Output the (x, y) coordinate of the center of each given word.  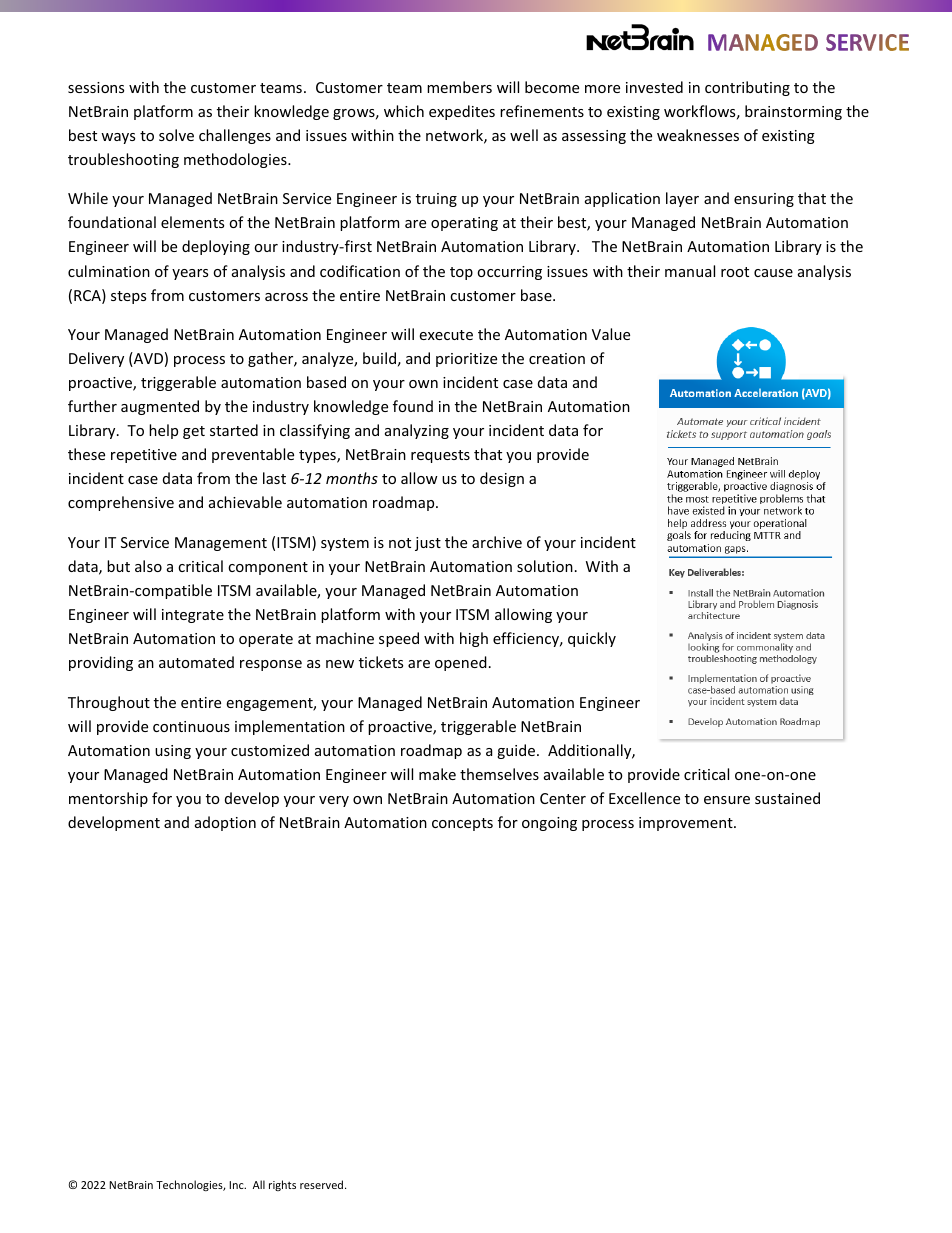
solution (545, 566)
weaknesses (698, 135)
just (428, 544)
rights (282, 1185)
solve (176, 135)
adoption (225, 823)
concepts (462, 824)
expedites (462, 112)
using (173, 752)
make (437, 774)
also (148, 566)
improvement (687, 824)
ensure (727, 800)
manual (690, 271)
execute (446, 335)
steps (128, 297)
